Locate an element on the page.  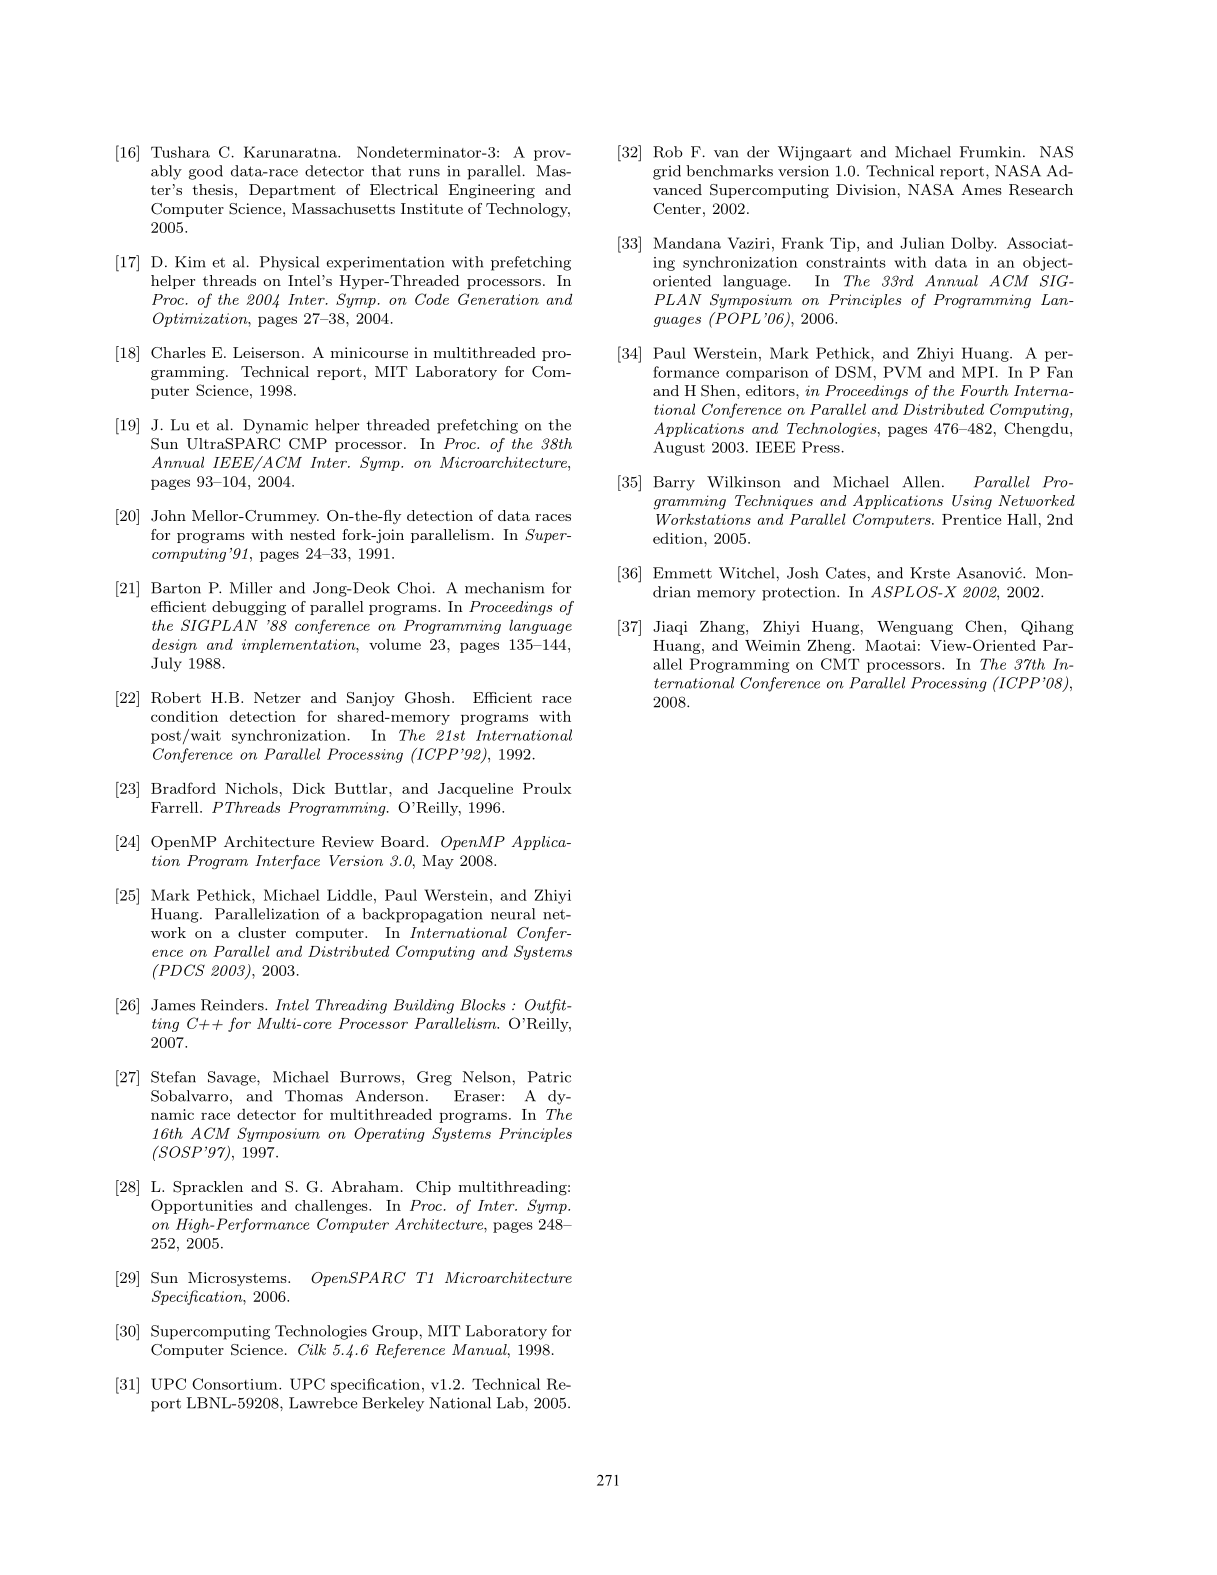
Julian is located at coordinates (922, 243).
